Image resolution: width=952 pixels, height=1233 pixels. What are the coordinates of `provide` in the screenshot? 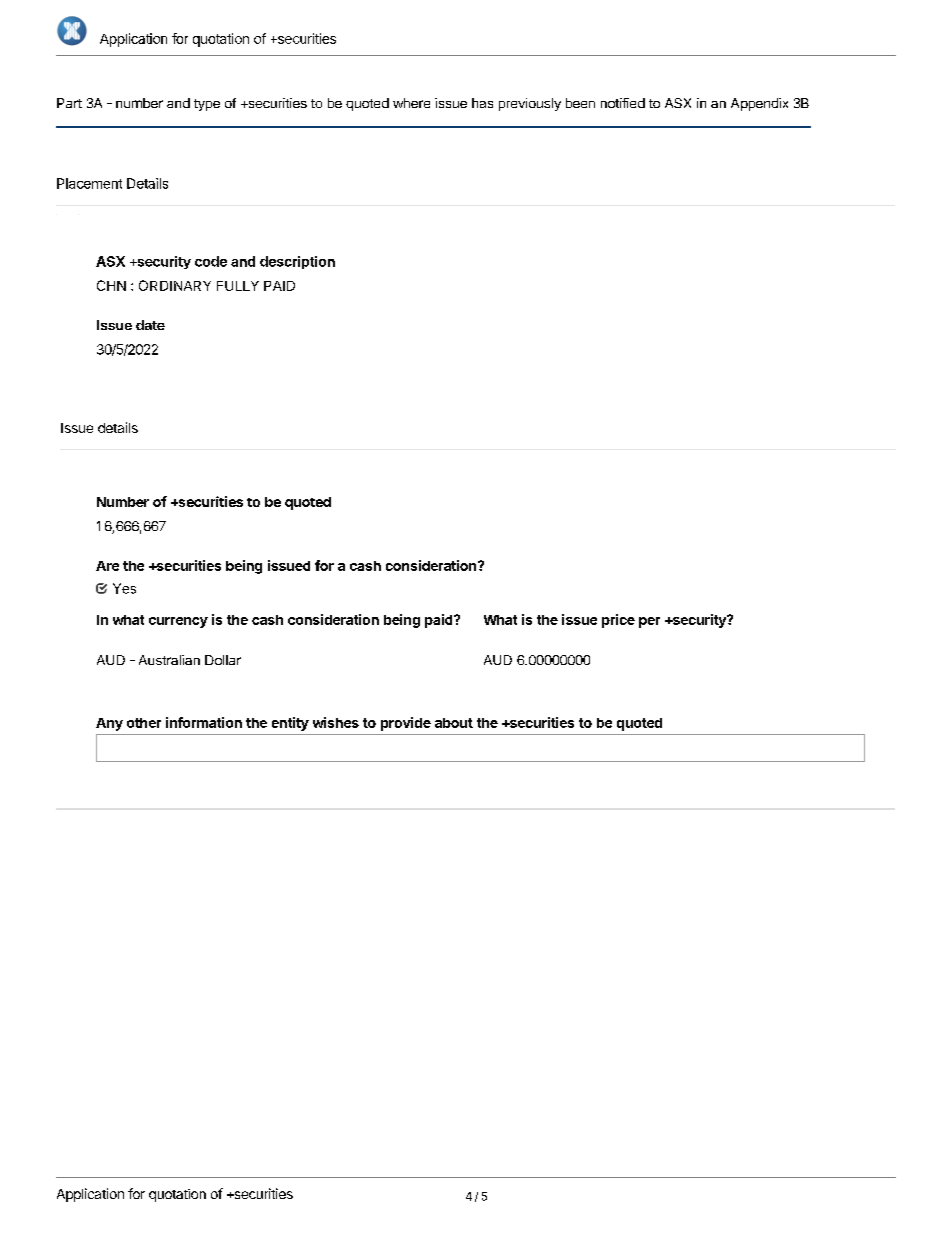 It's located at (406, 724).
